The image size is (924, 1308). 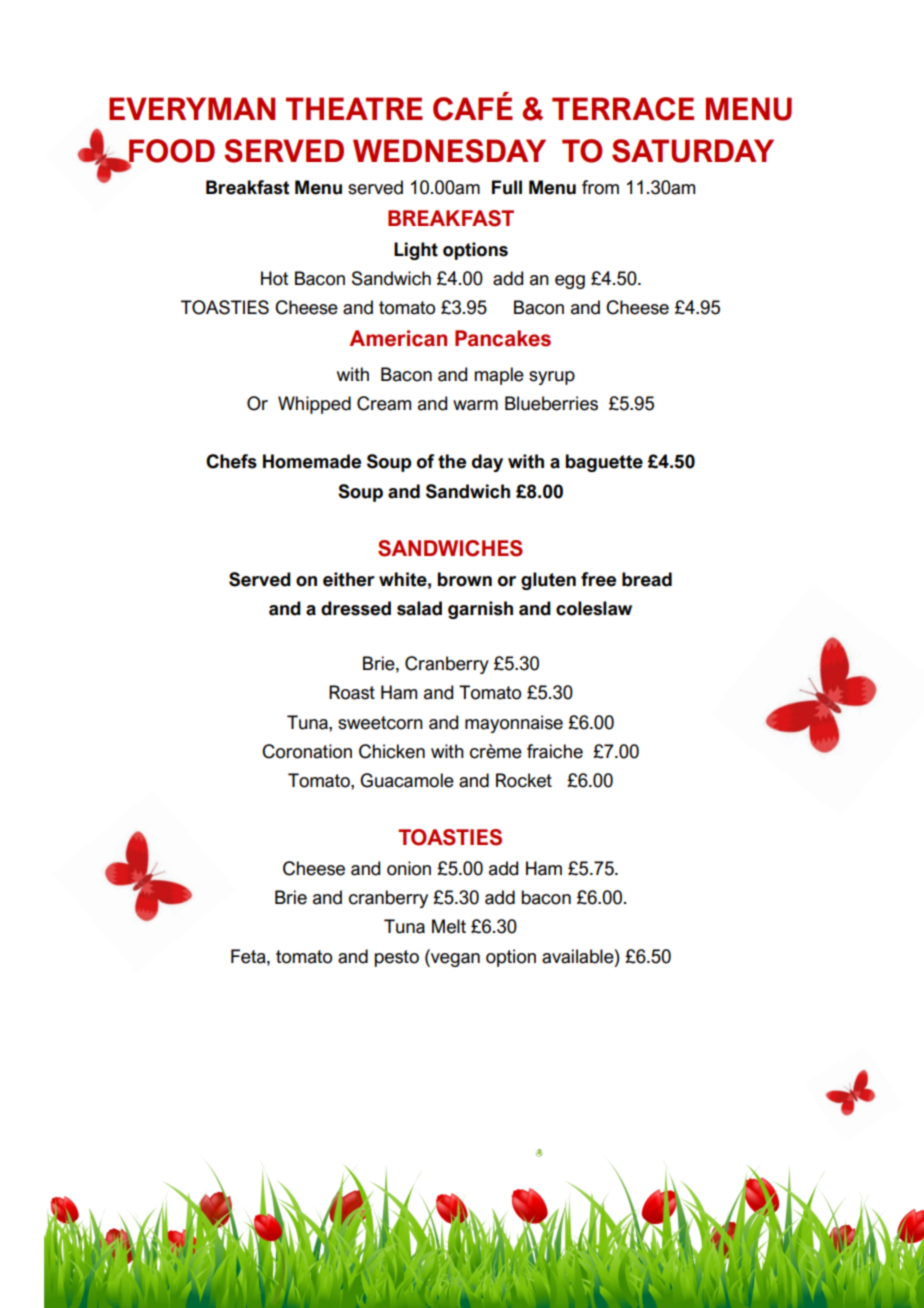 I want to click on American, so click(x=398, y=338).
